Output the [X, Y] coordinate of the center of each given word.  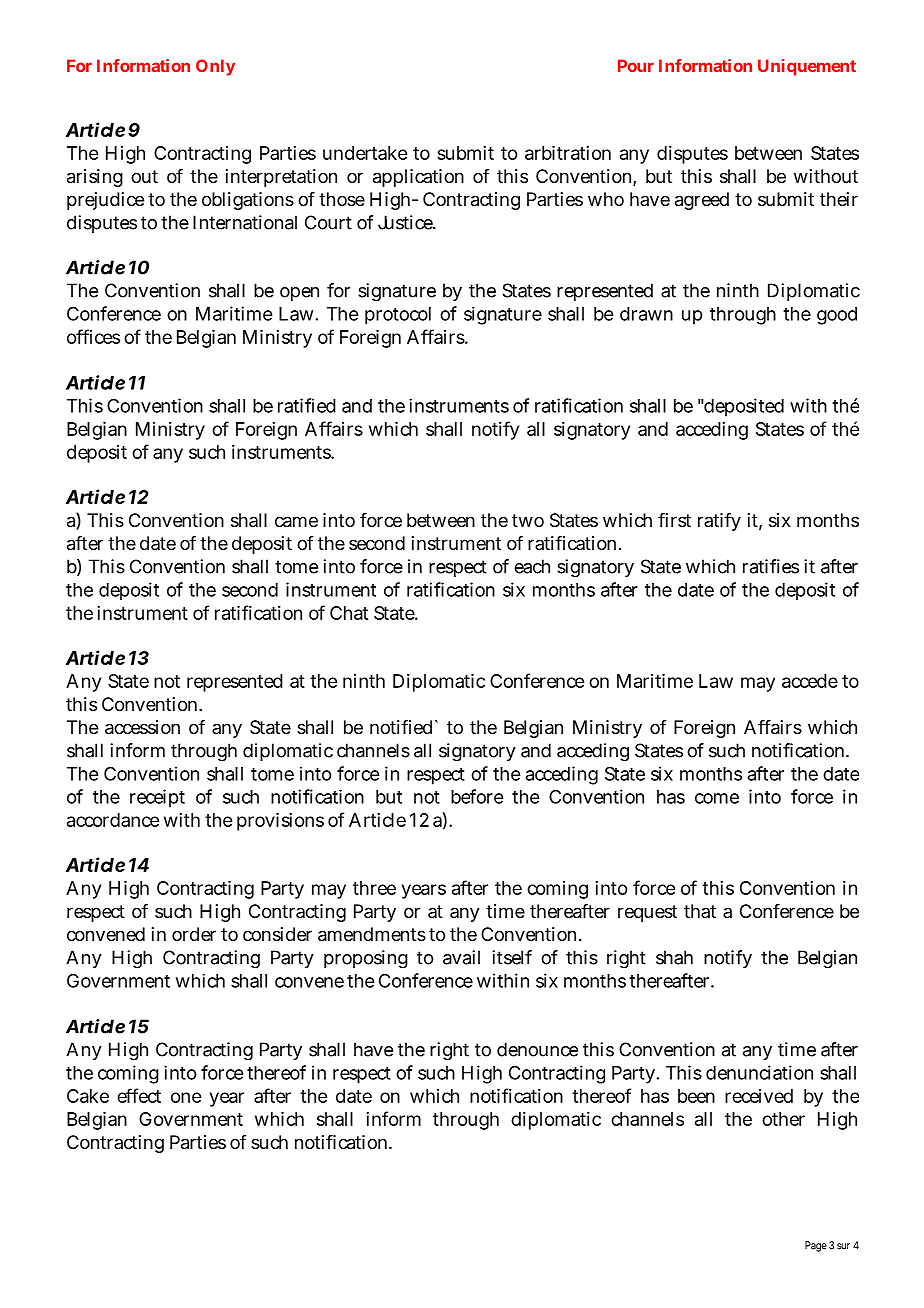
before [477, 796]
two [528, 520]
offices [93, 336]
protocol [398, 316]
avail [461, 957]
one [186, 1097]
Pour [636, 65]
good [837, 316]
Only [215, 67]
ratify [719, 522]
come [717, 798]
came [296, 522]
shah [674, 957]
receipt [157, 798]
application [418, 178]
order [194, 934]
